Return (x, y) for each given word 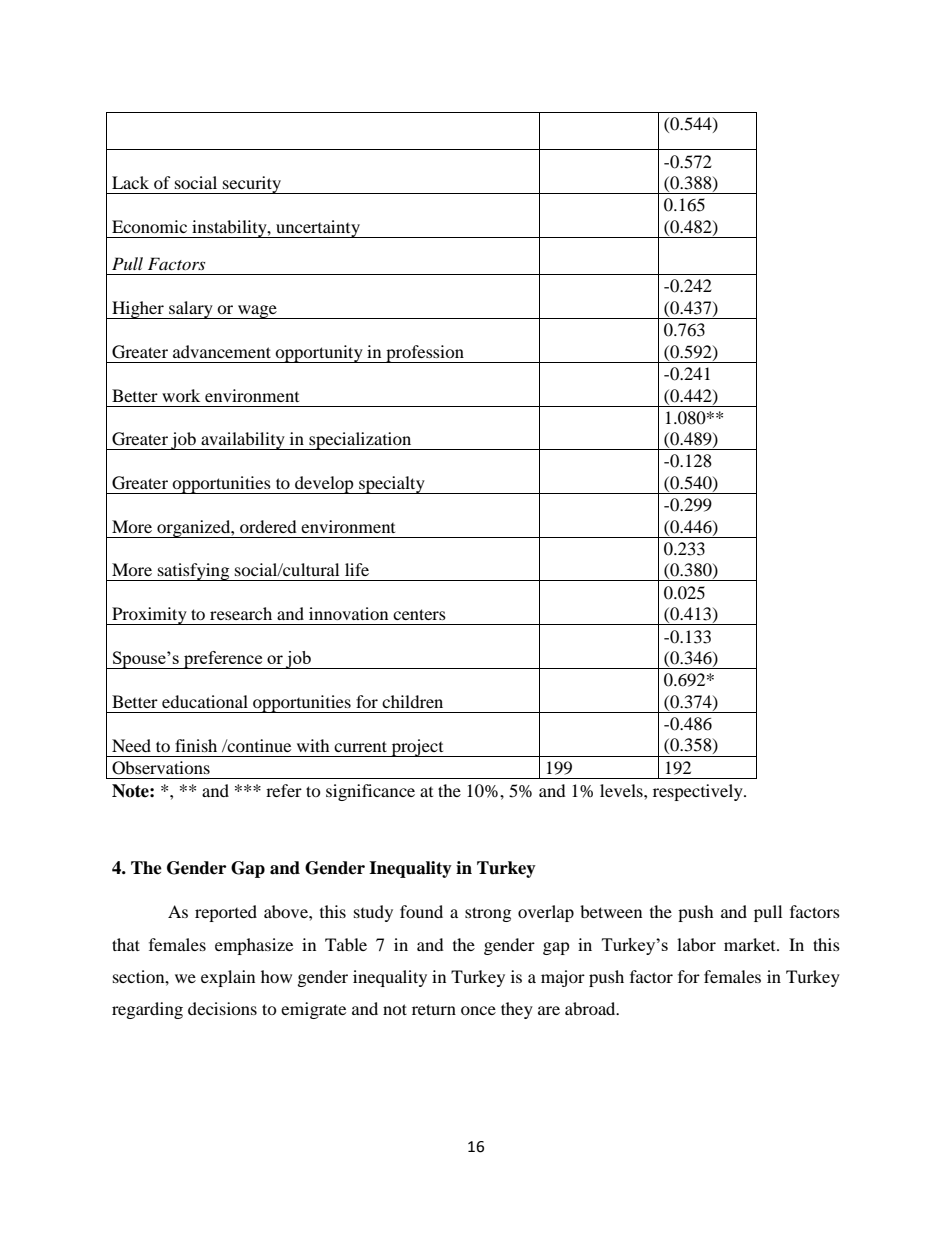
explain (228, 978)
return (434, 1009)
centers (419, 614)
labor (696, 944)
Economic (149, 226)
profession (425, 354)
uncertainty (318, 229)
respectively (699, 792)
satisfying (194, 572)
